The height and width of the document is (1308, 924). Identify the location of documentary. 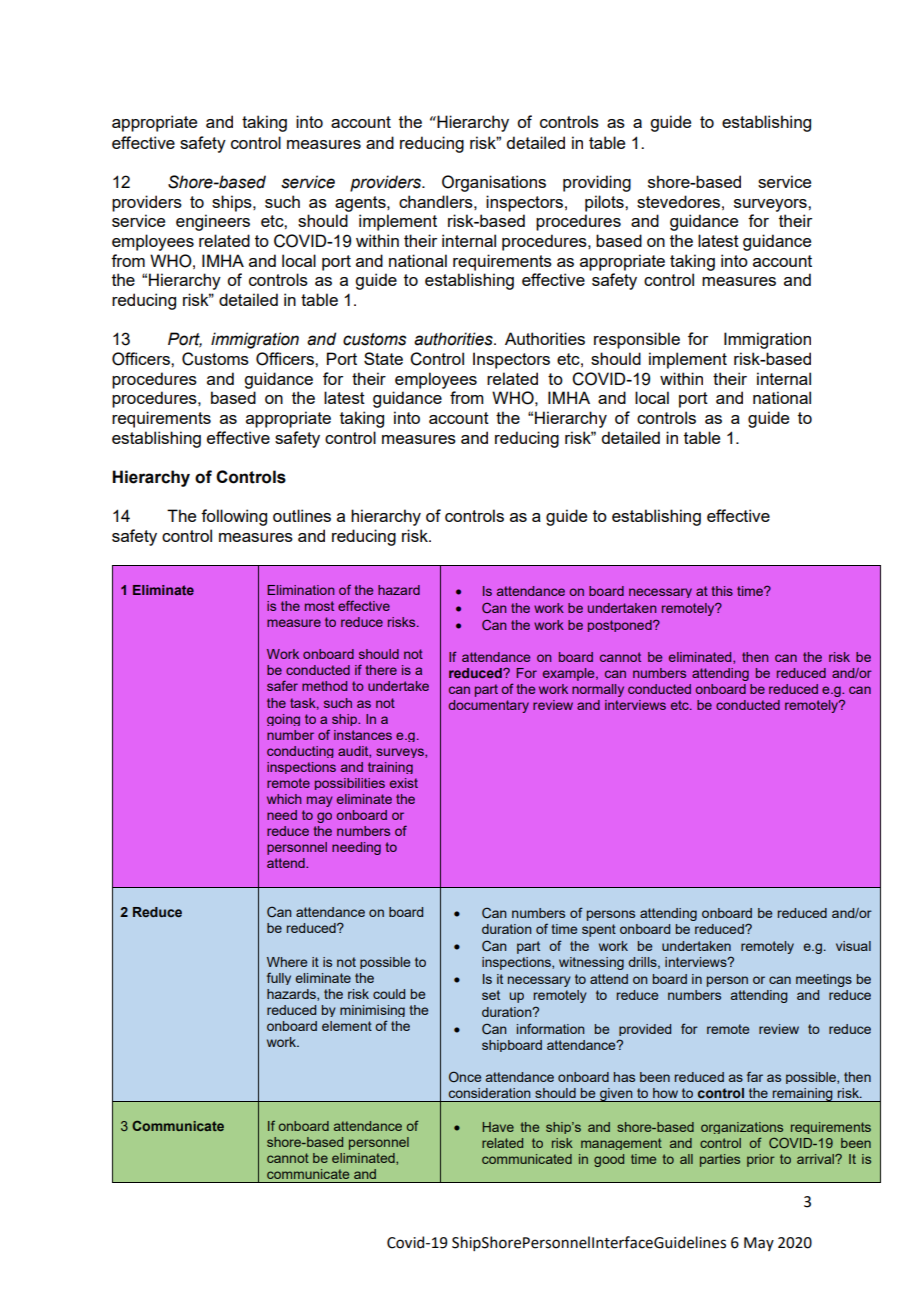
(488, 706).
